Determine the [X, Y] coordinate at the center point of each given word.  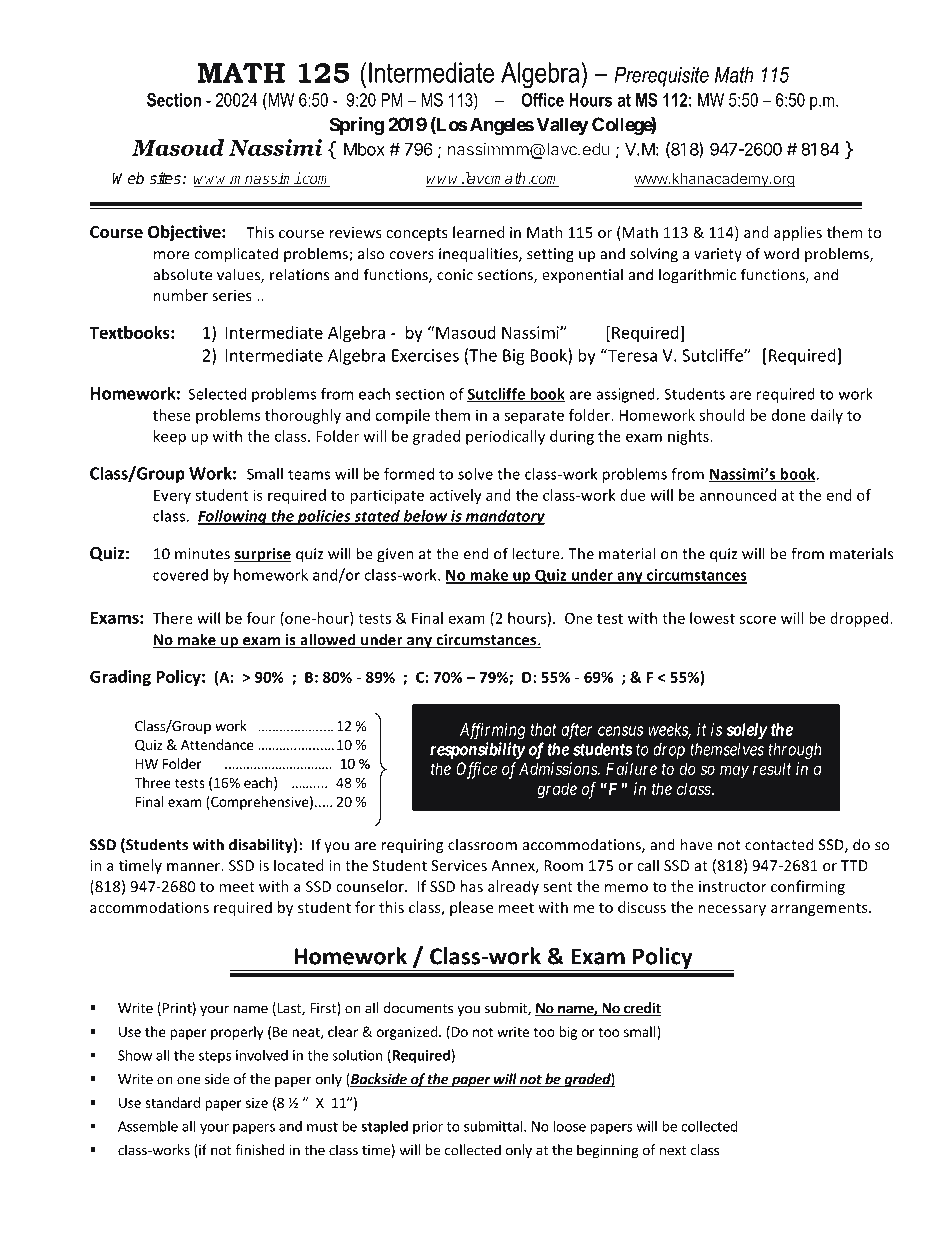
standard [172, 1102]
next [673, 1151]
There [173, 618]
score [758, 619]
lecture [537, 553]
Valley [563, 126]
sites [165, 178]
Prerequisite [661, 77]
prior [428, 1128]
